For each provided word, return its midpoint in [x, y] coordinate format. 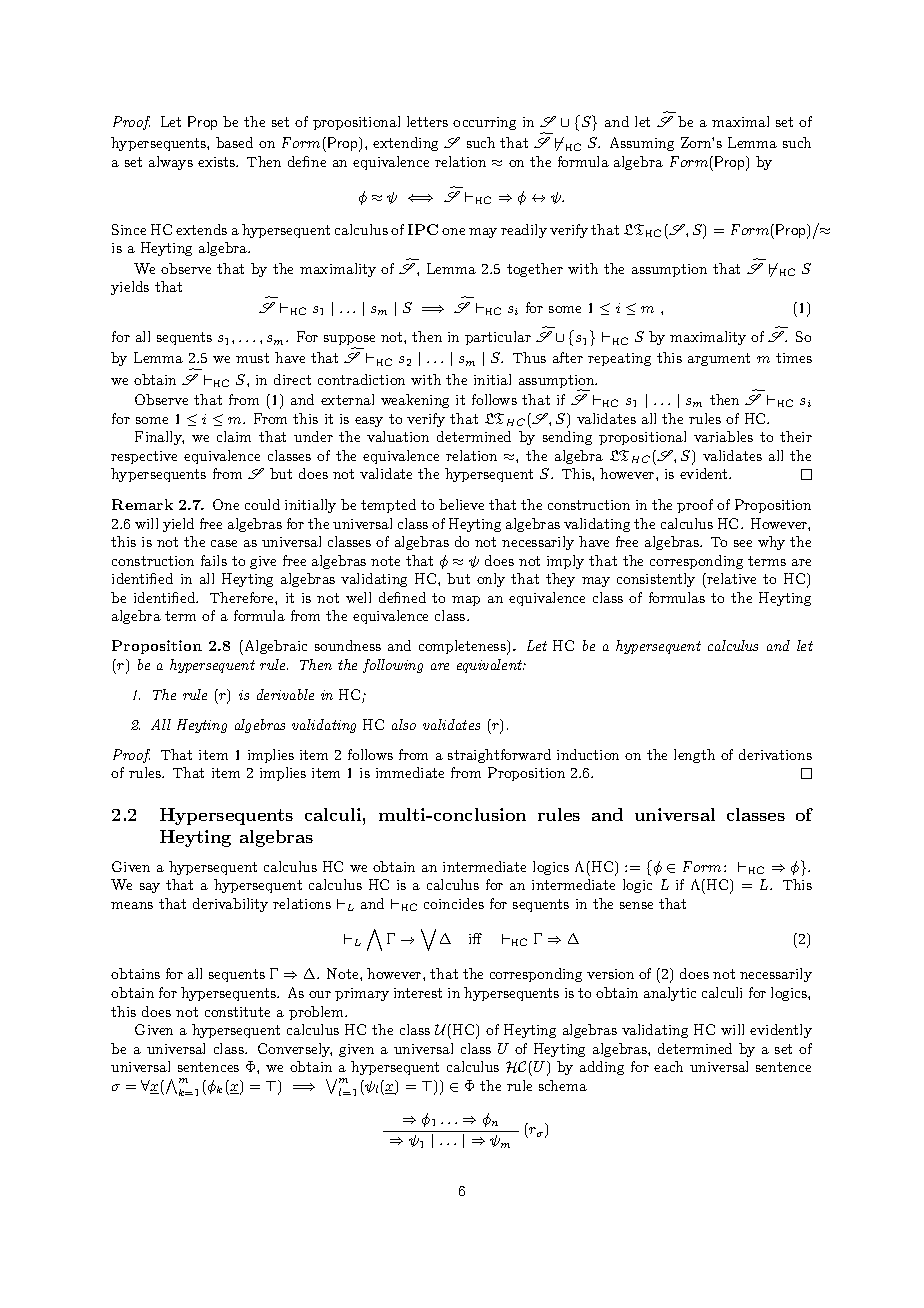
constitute [237, 1012]
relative [730, 578]
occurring [484, 123]
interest [418, 993]
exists [218, 162]
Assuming [642, 144]
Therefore [243, 597]
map [466, 601]
